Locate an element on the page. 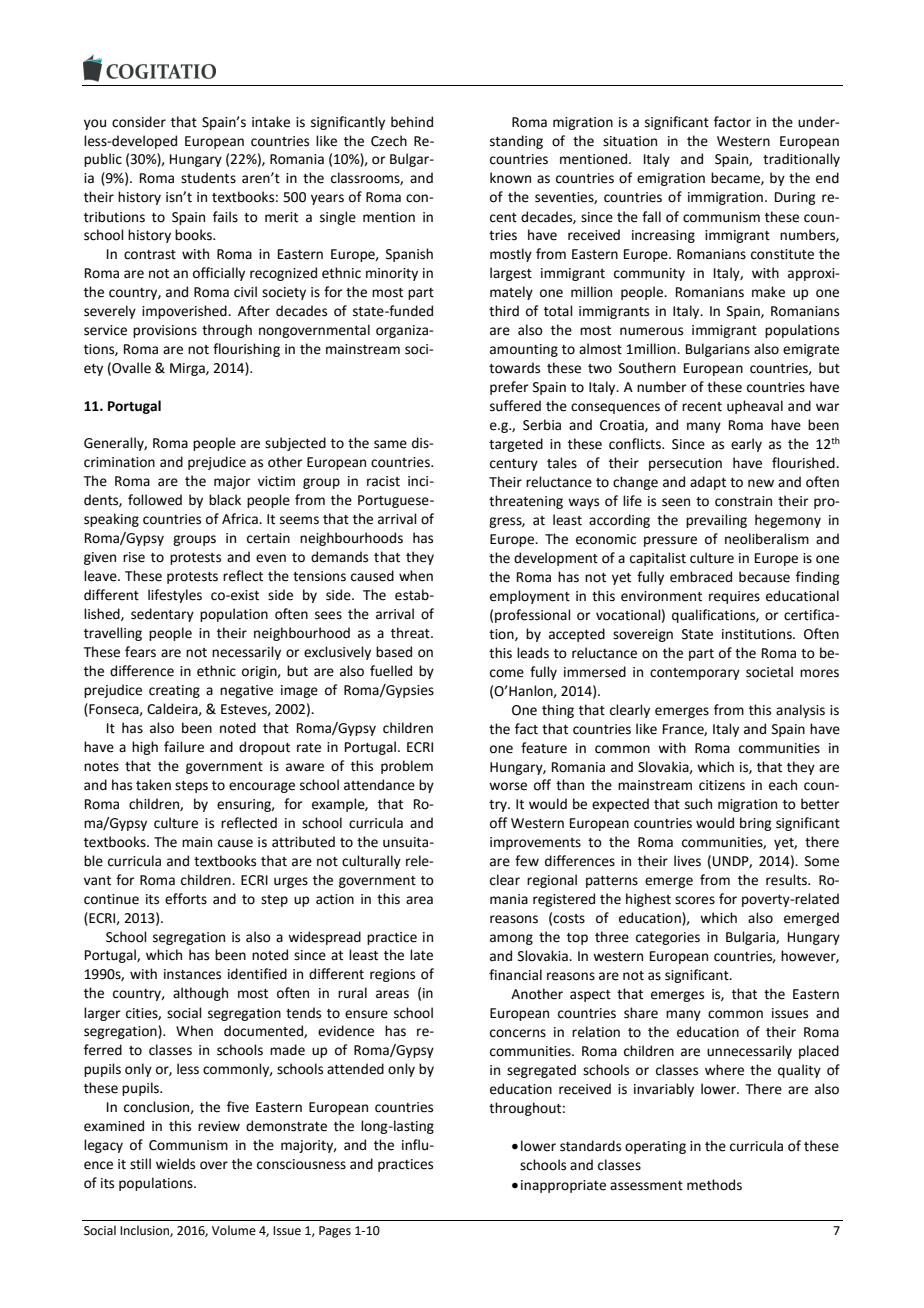 This document has width=924, height=1308. flourishing is located at coordinates (246, 350).
